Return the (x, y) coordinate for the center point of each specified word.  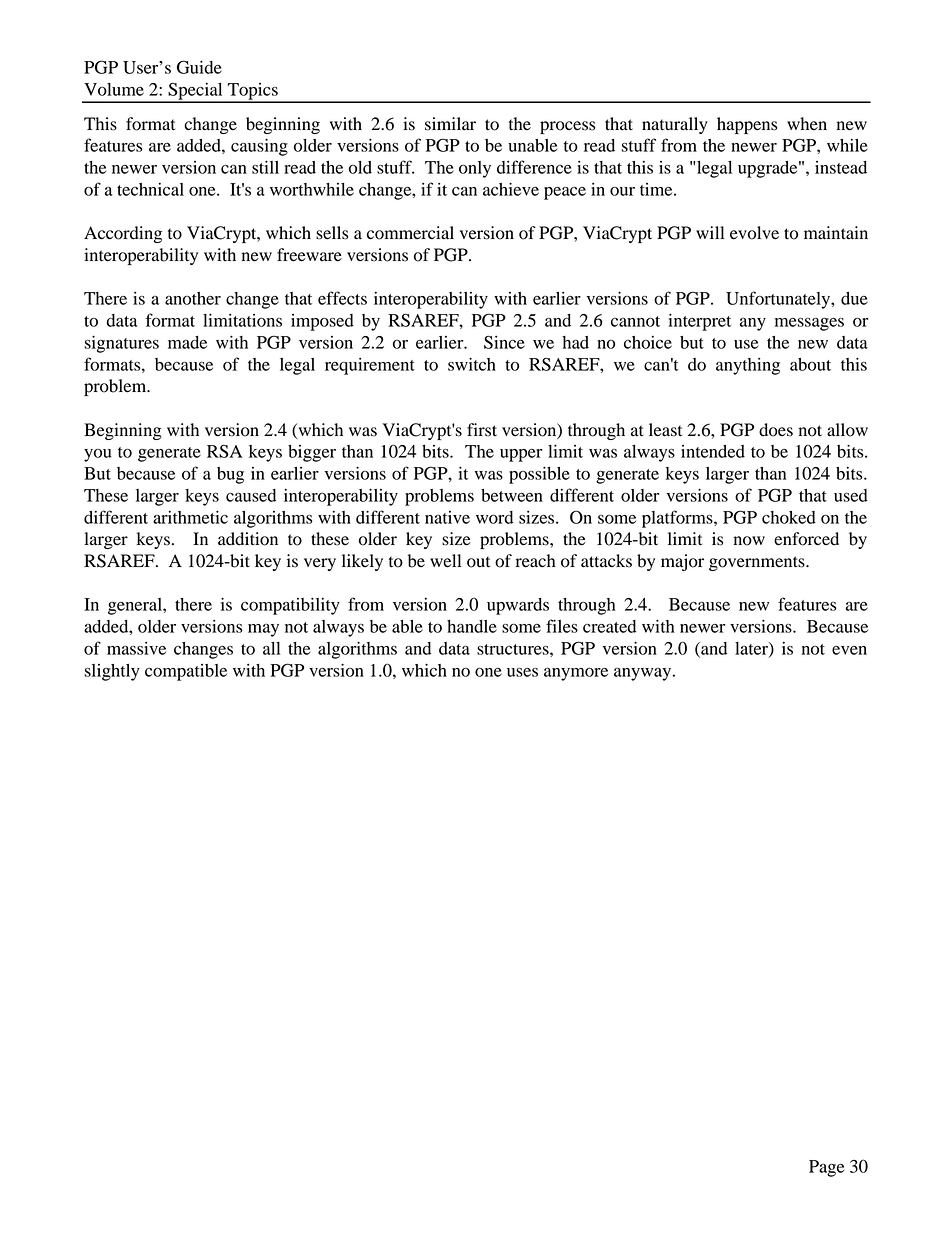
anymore (576, 674)
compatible (186, 672)
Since (504, 342)
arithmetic (190, 517)
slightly (112, 672)
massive (136, 648)
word (494, 517)
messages (809, 324)
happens (747, 125)
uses (522, 672)
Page (826, 1168)
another (193, 298)
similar (450, 124)
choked (789, 517)
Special (195, 92)
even (849, 650)
